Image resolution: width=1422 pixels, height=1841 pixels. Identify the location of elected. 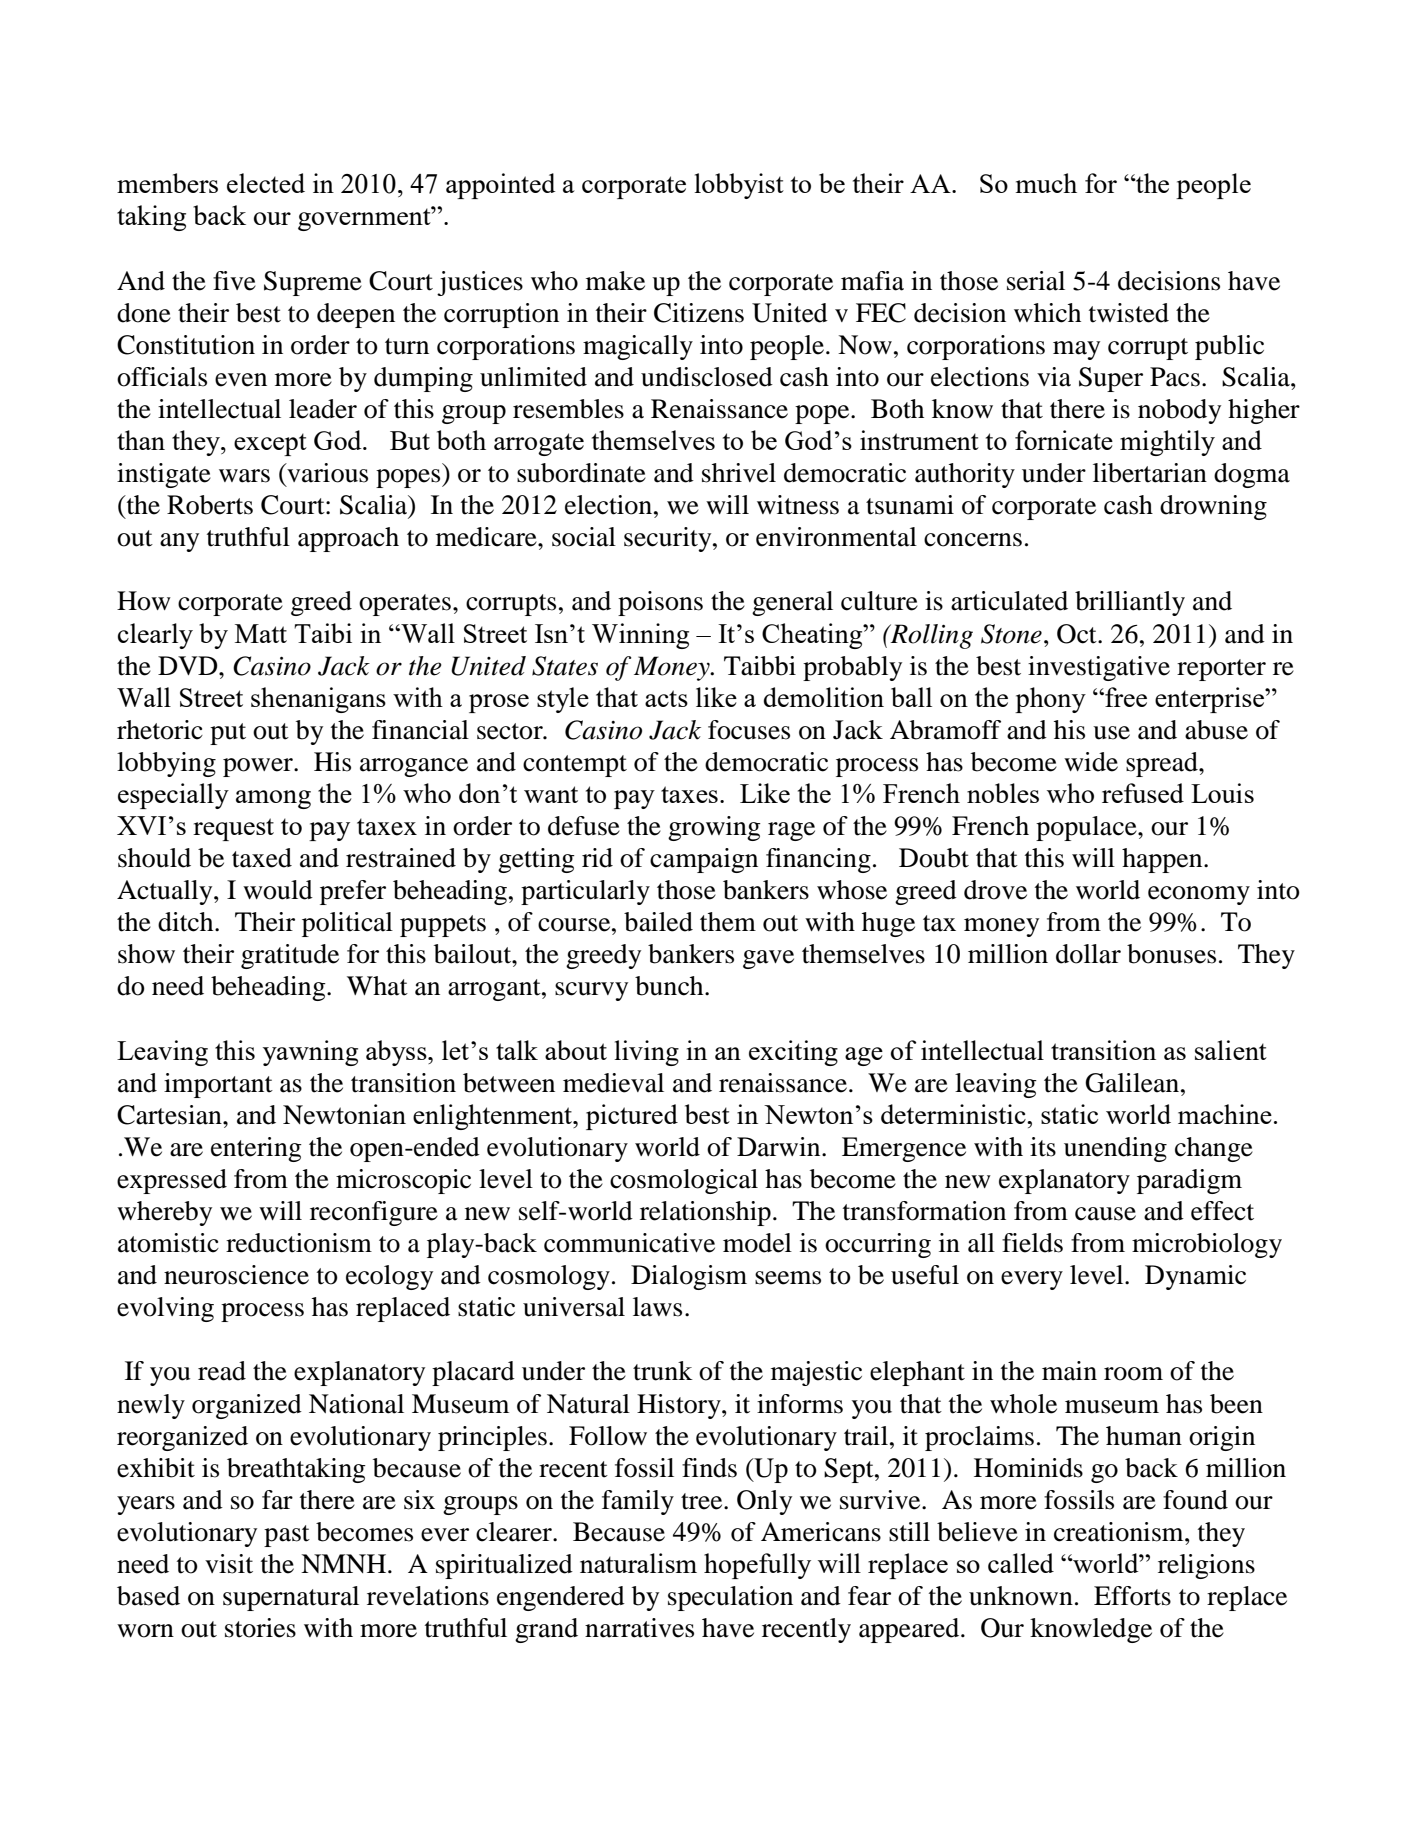
(266, 183).
